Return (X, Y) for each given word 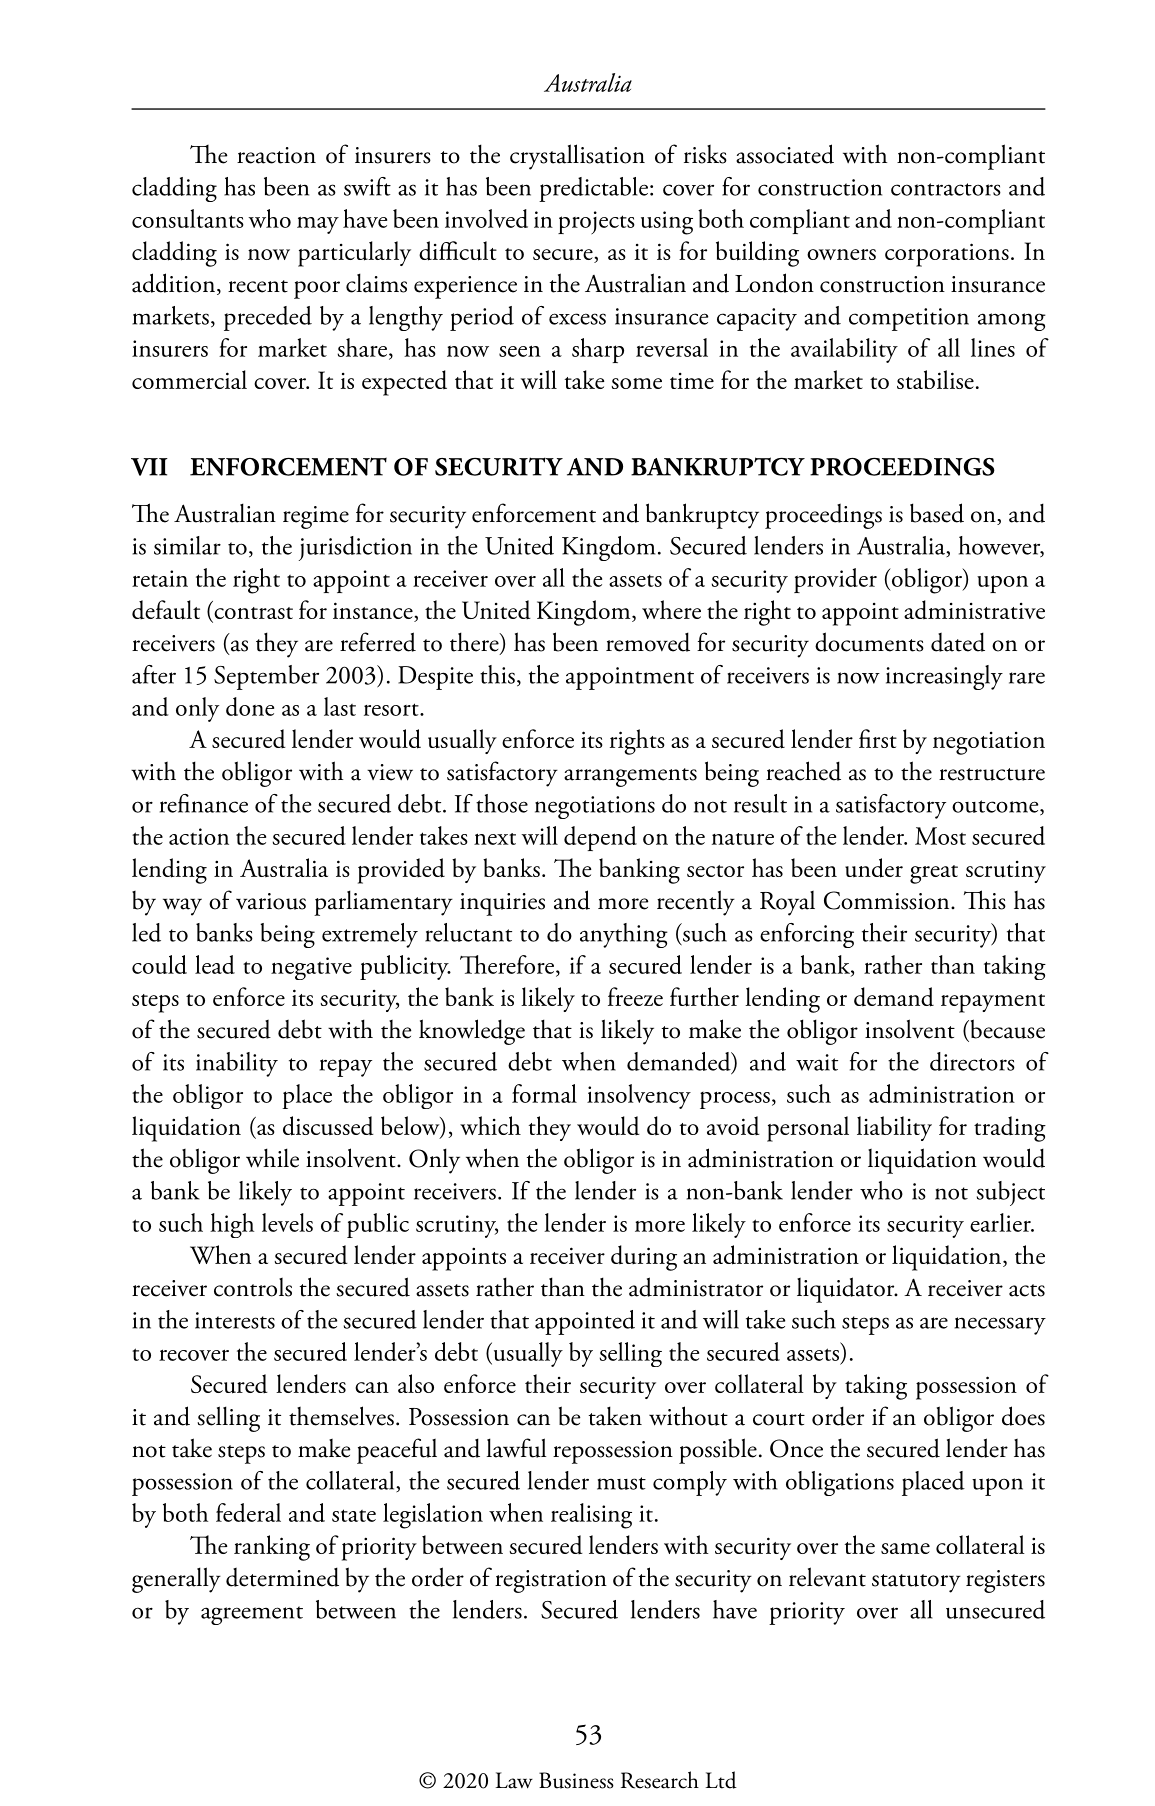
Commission (888, 900)
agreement (252, 1615)
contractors (946, 189)
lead (215, 964)
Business (576, 1780)
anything (624, 935)
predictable (593, 189)
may (318, 225)
